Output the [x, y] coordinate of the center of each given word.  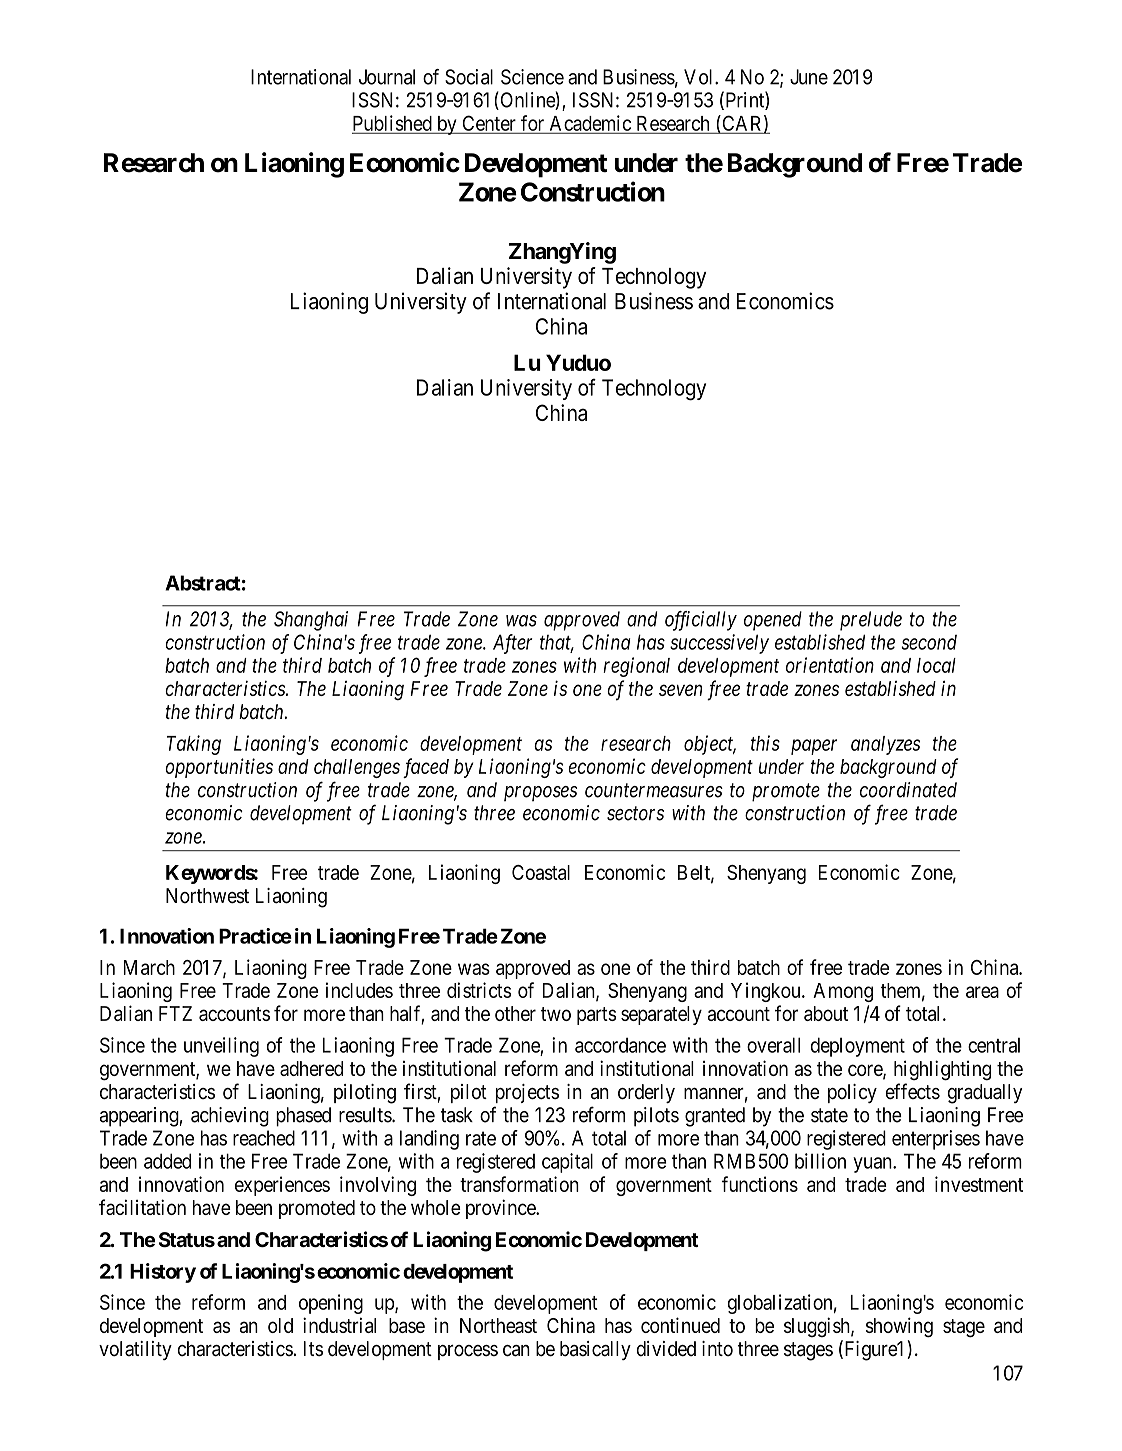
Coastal [541, 872]
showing [899, 1327]
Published [393, 124]
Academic [590, 124]
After [512, 644]
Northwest [207, 896]
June [809, 77]
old [280, 1325]
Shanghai [311, 621]
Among [843, 992]
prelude [871, 621]
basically [595, 1350]
